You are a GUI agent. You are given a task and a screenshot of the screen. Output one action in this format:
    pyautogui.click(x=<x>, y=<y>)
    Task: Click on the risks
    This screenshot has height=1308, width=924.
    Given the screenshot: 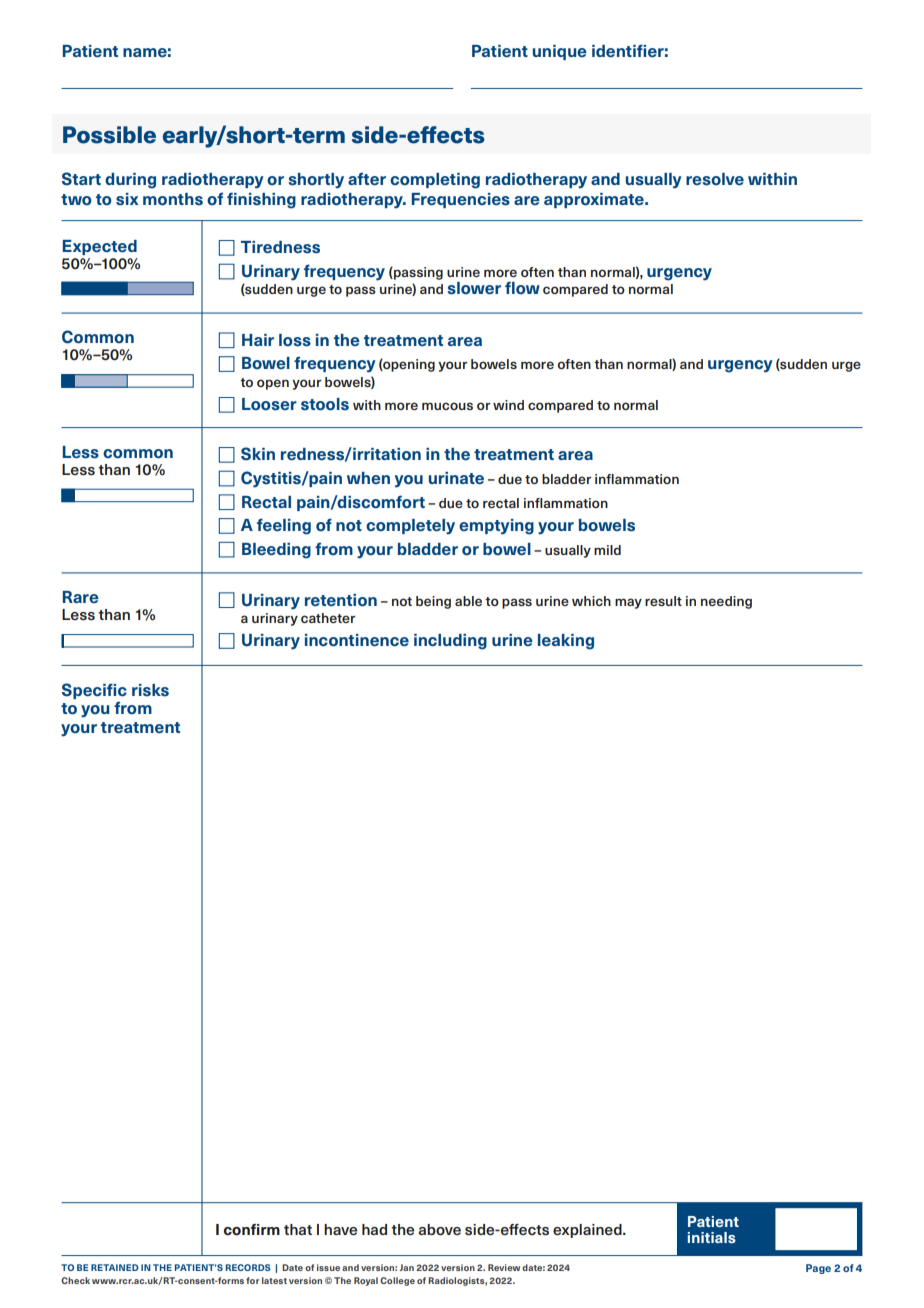 What is the action you would take?
    pyautogui.click(x=150, y=690)
